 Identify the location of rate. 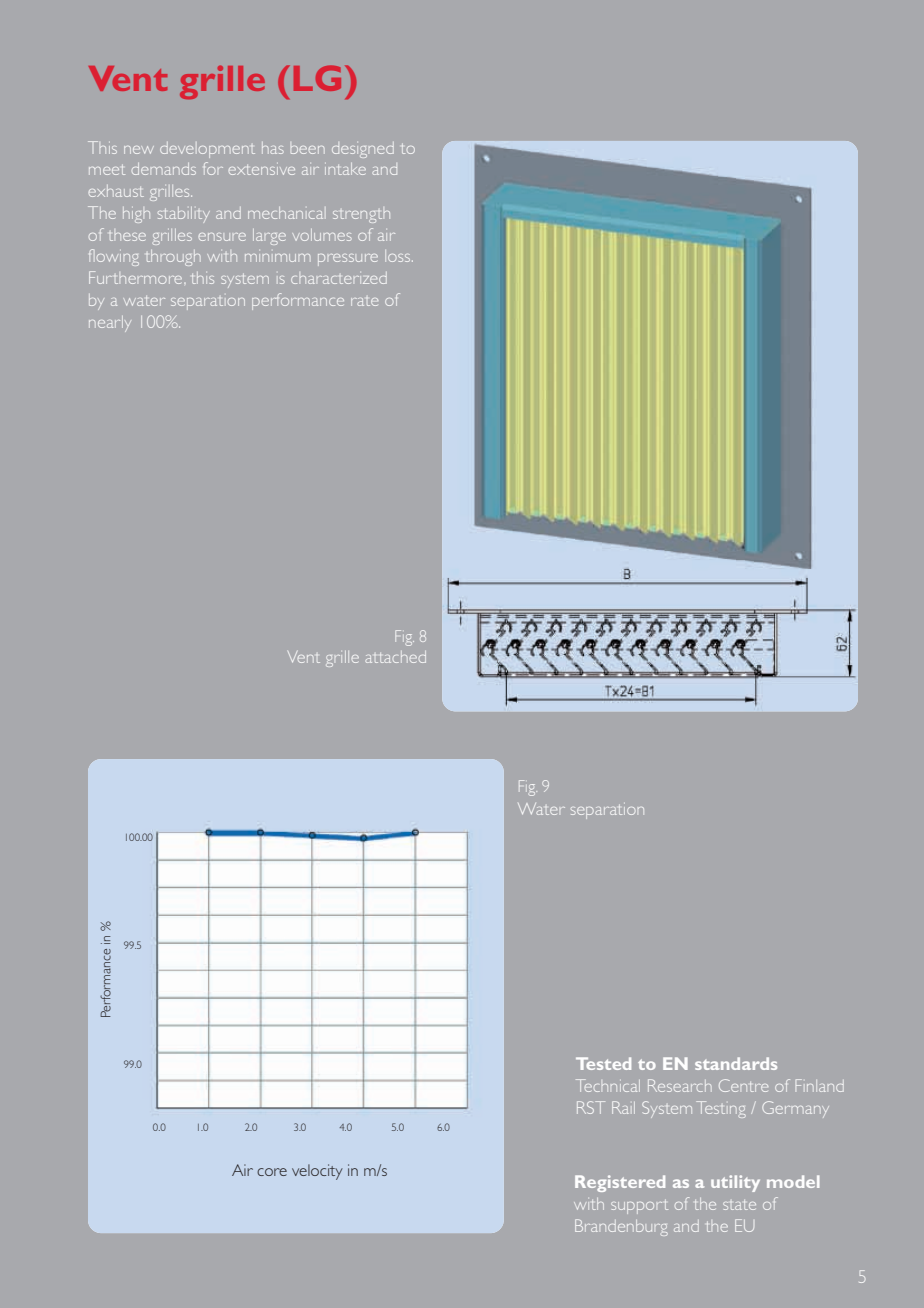
(364, 301).
